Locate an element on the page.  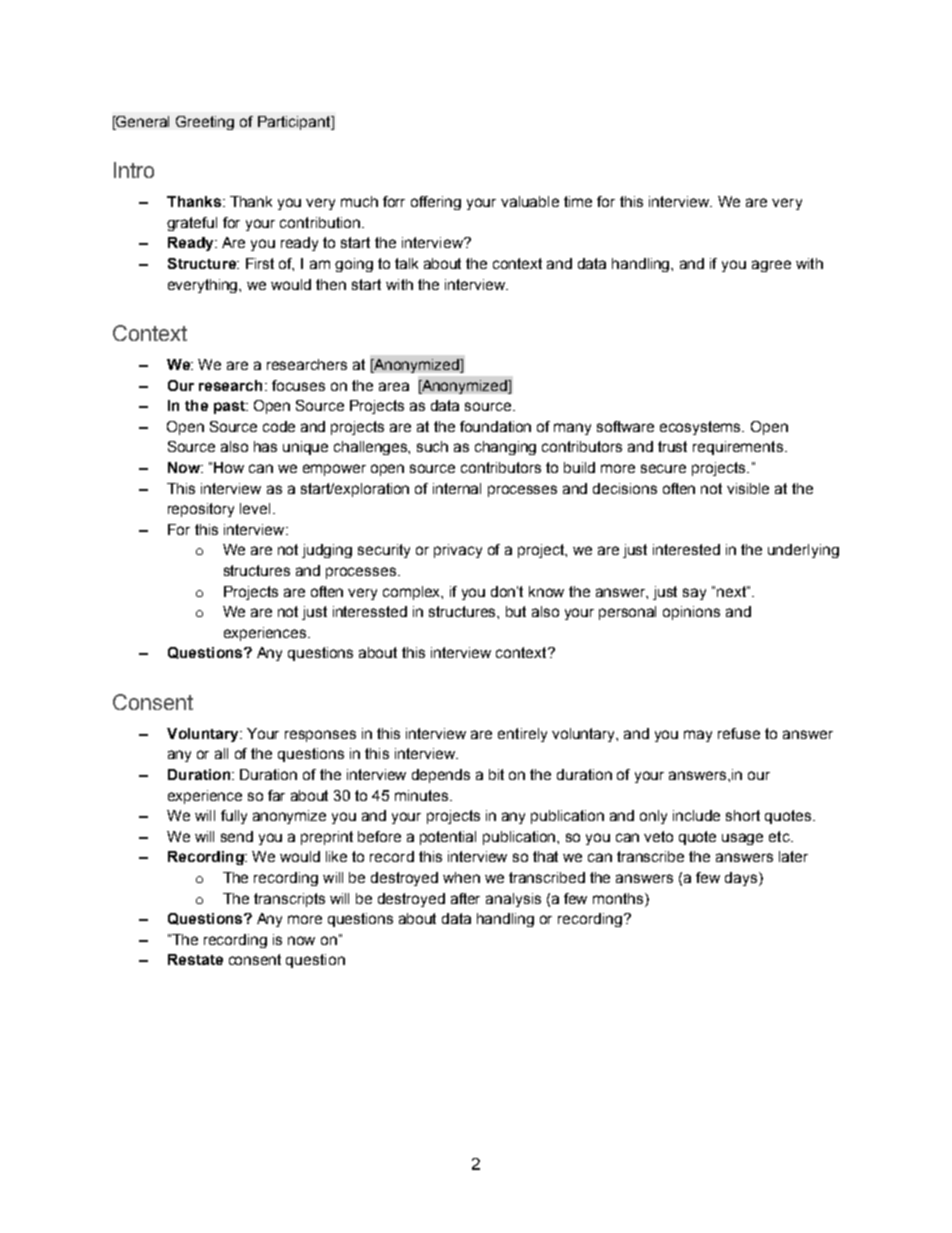
entirely is located at coordinates (522, 735).
